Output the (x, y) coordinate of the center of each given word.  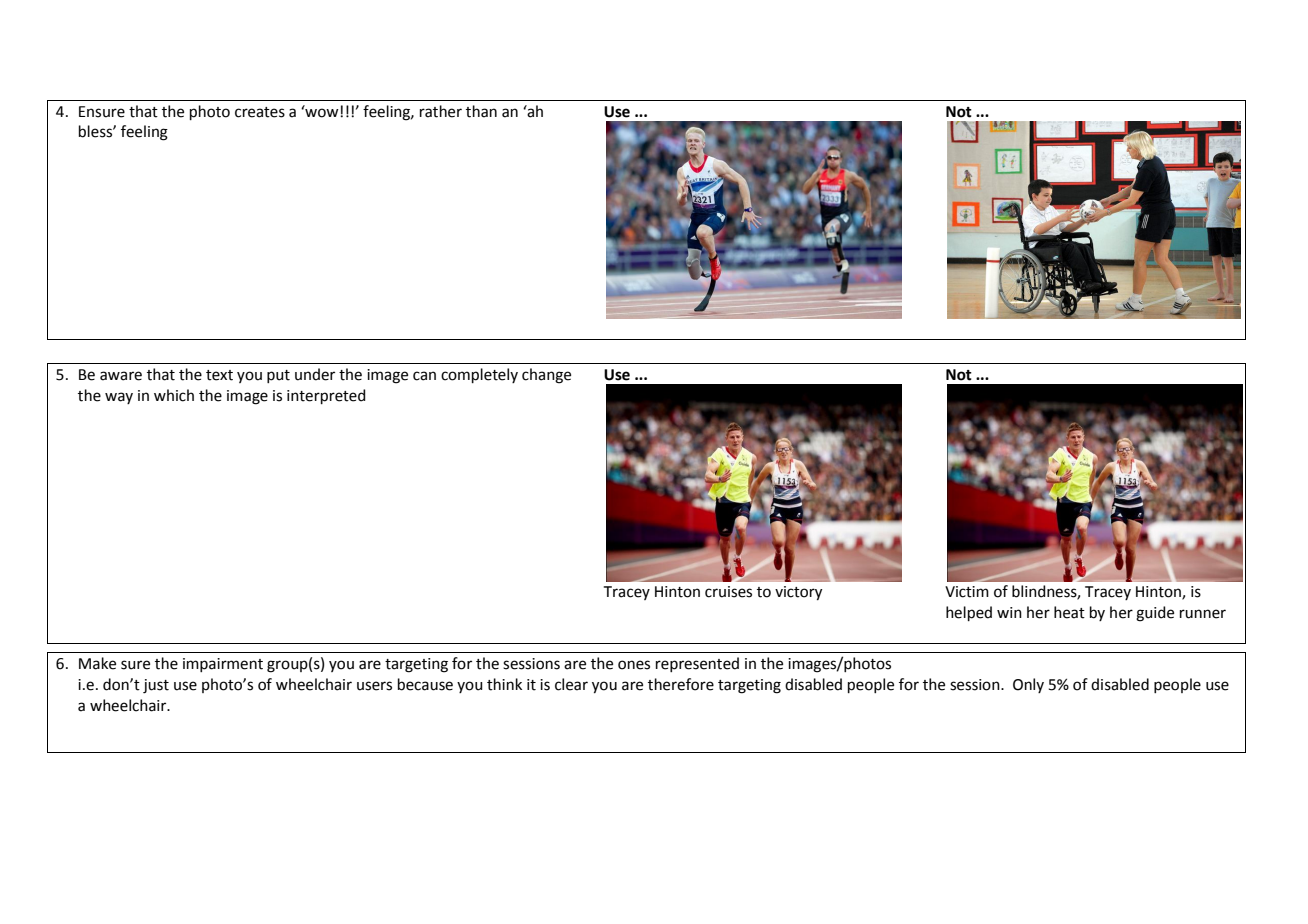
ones (634, 665)
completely (479, 375)
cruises (728, 592)
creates (260, 112)
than (481, 111)
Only (1028, 685)
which (174, 395)
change (546, 376)
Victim (967, 592)
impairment (223, 665)
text (219, 375)
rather (441, 111)
